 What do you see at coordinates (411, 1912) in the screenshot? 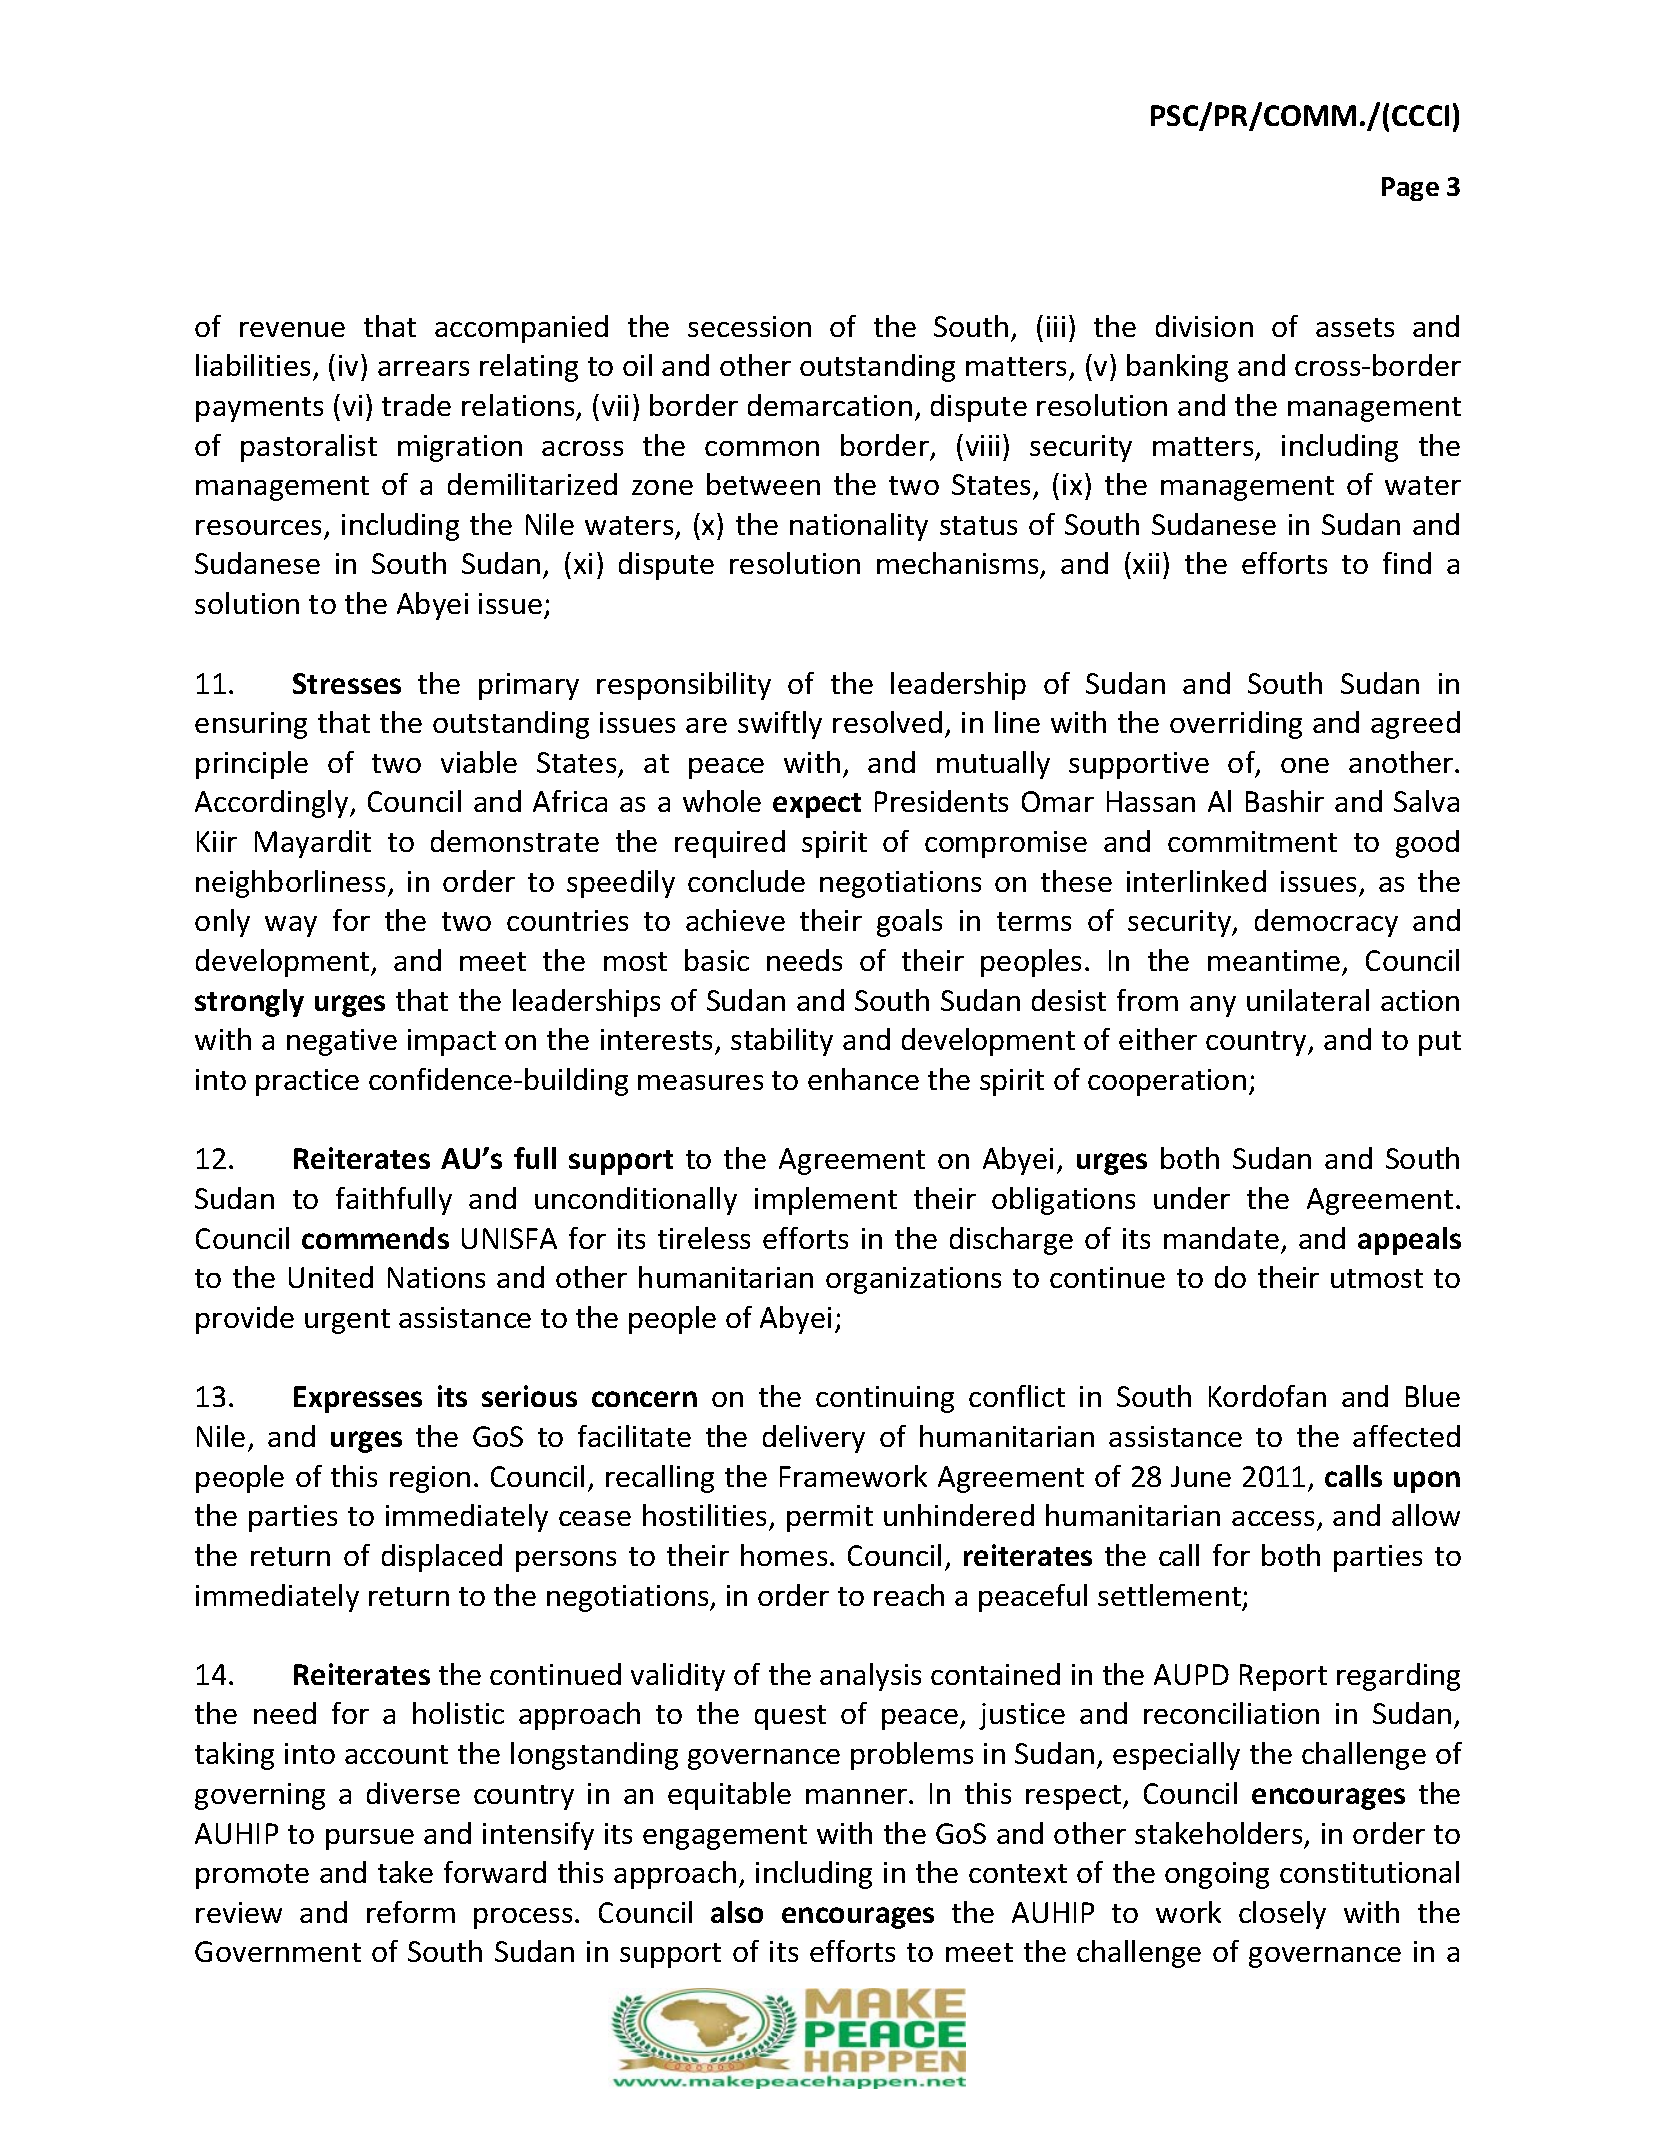
I see `reform` at bounding box center [411, 1912].
